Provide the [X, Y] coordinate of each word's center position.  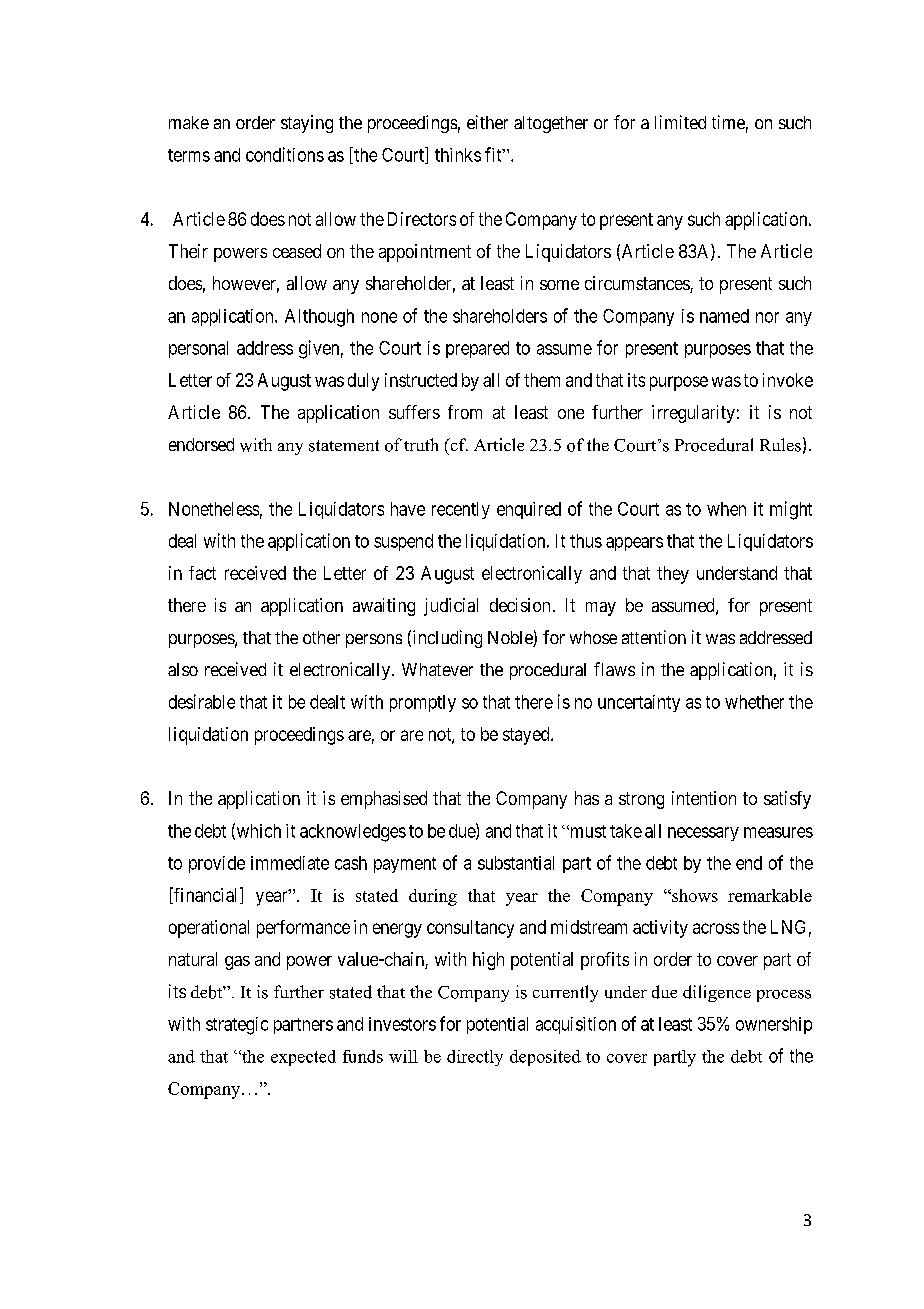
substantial [516, 863]
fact [202, 573]
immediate [290, 863]
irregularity [693, 414]
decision [520, 605]
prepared [477, 349]
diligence [717, 993]
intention [704, 798]
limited [680, 122]
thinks [458, 155]
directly [475, 1058]
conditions [285, 154]
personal [198, 349]
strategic [237, 1026]
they [673, 575]
